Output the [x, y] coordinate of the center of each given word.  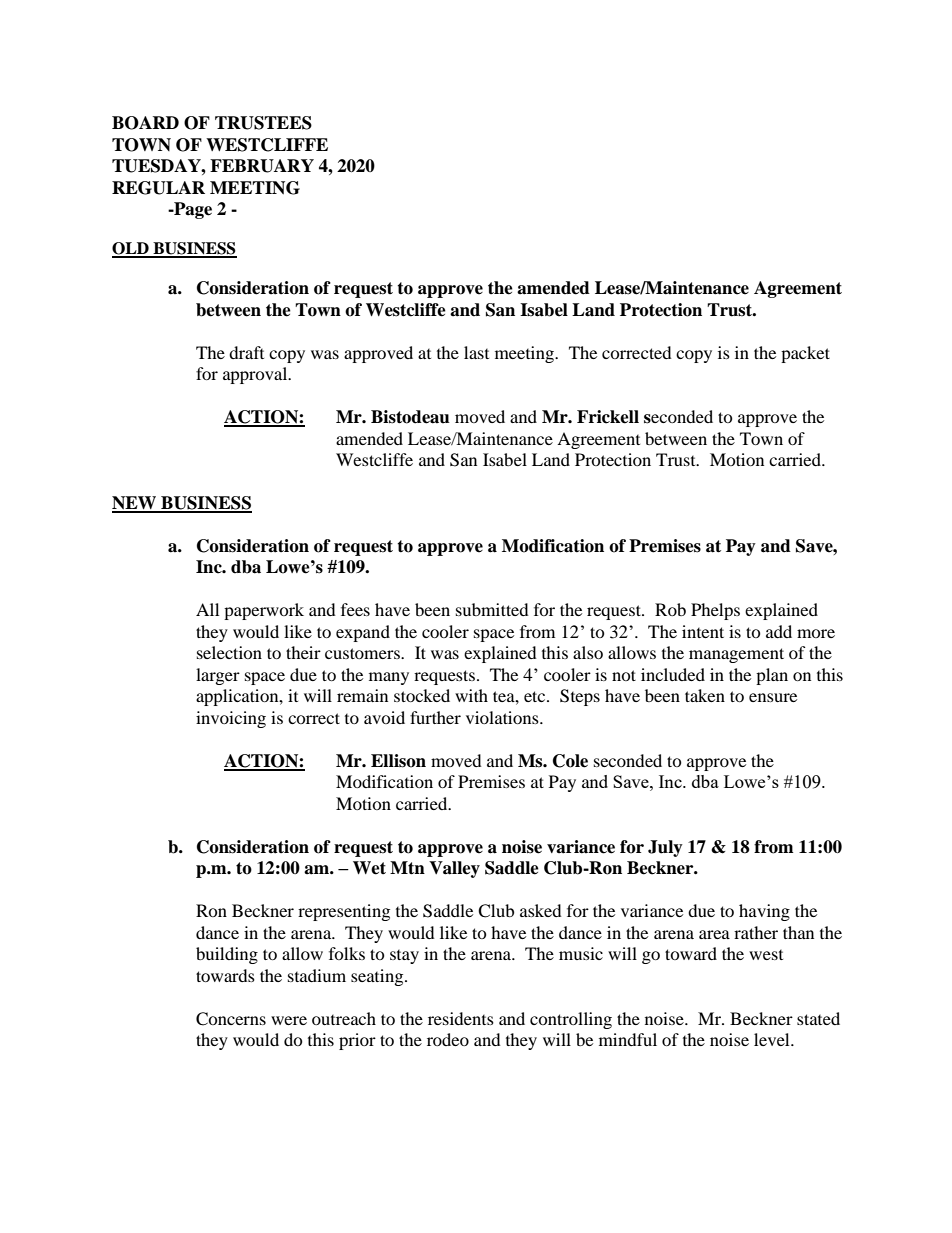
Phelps [715, 611]
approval [256, 375]
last [476, 352]
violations [503, 717]
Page [192, 210]
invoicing [231, 719]
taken [705, 695]
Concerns [231, 1019]
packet [805, 354]
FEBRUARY [262, 166]
